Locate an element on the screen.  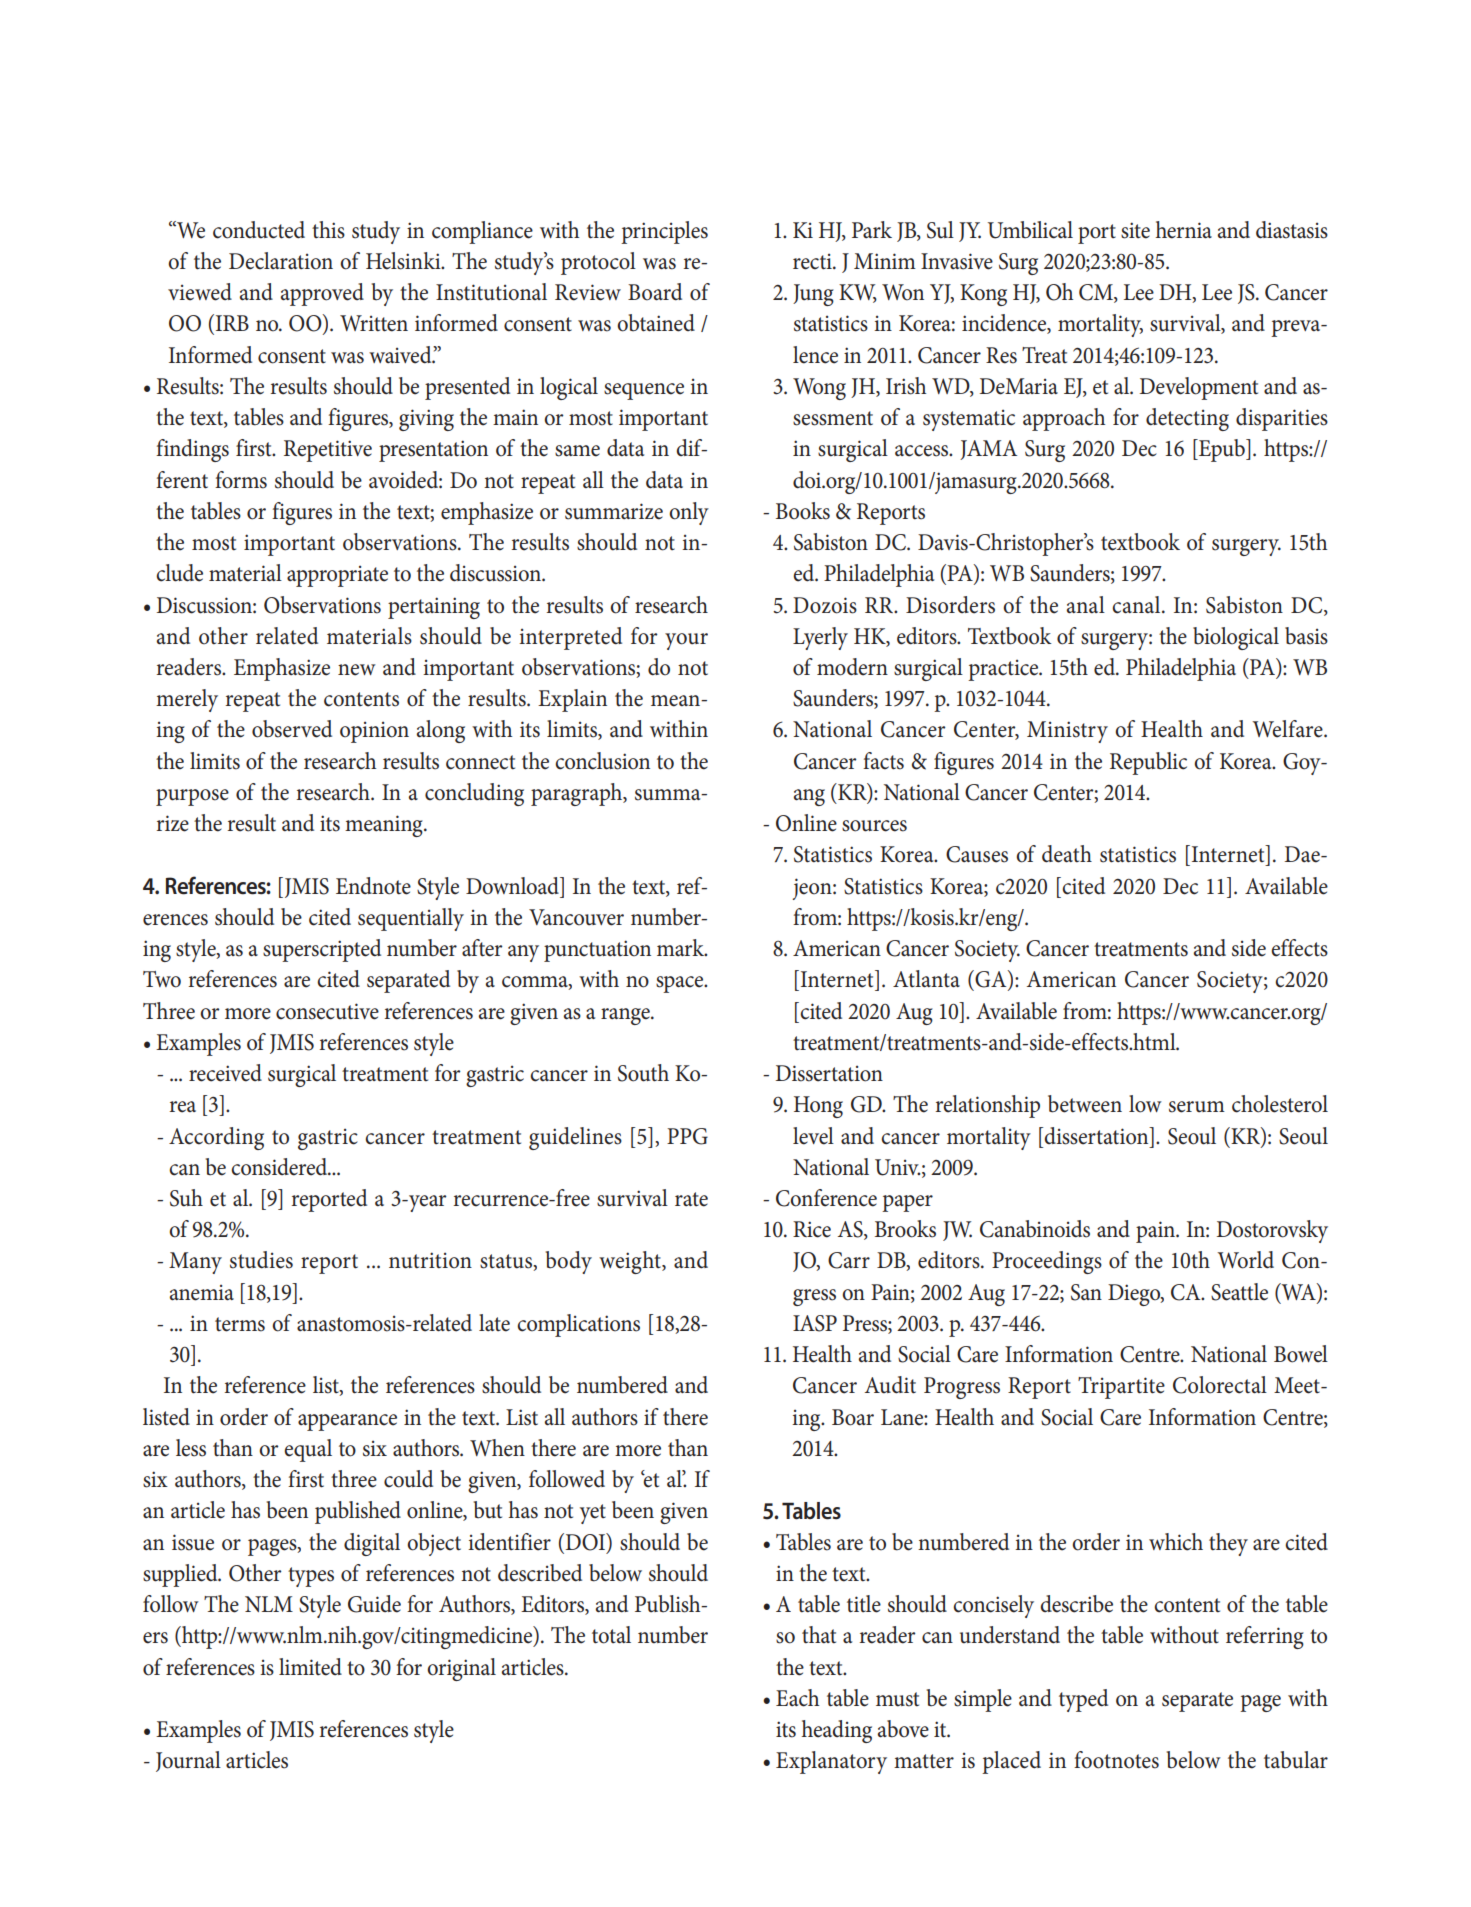
terms is located at coordinates (240, 1324).
